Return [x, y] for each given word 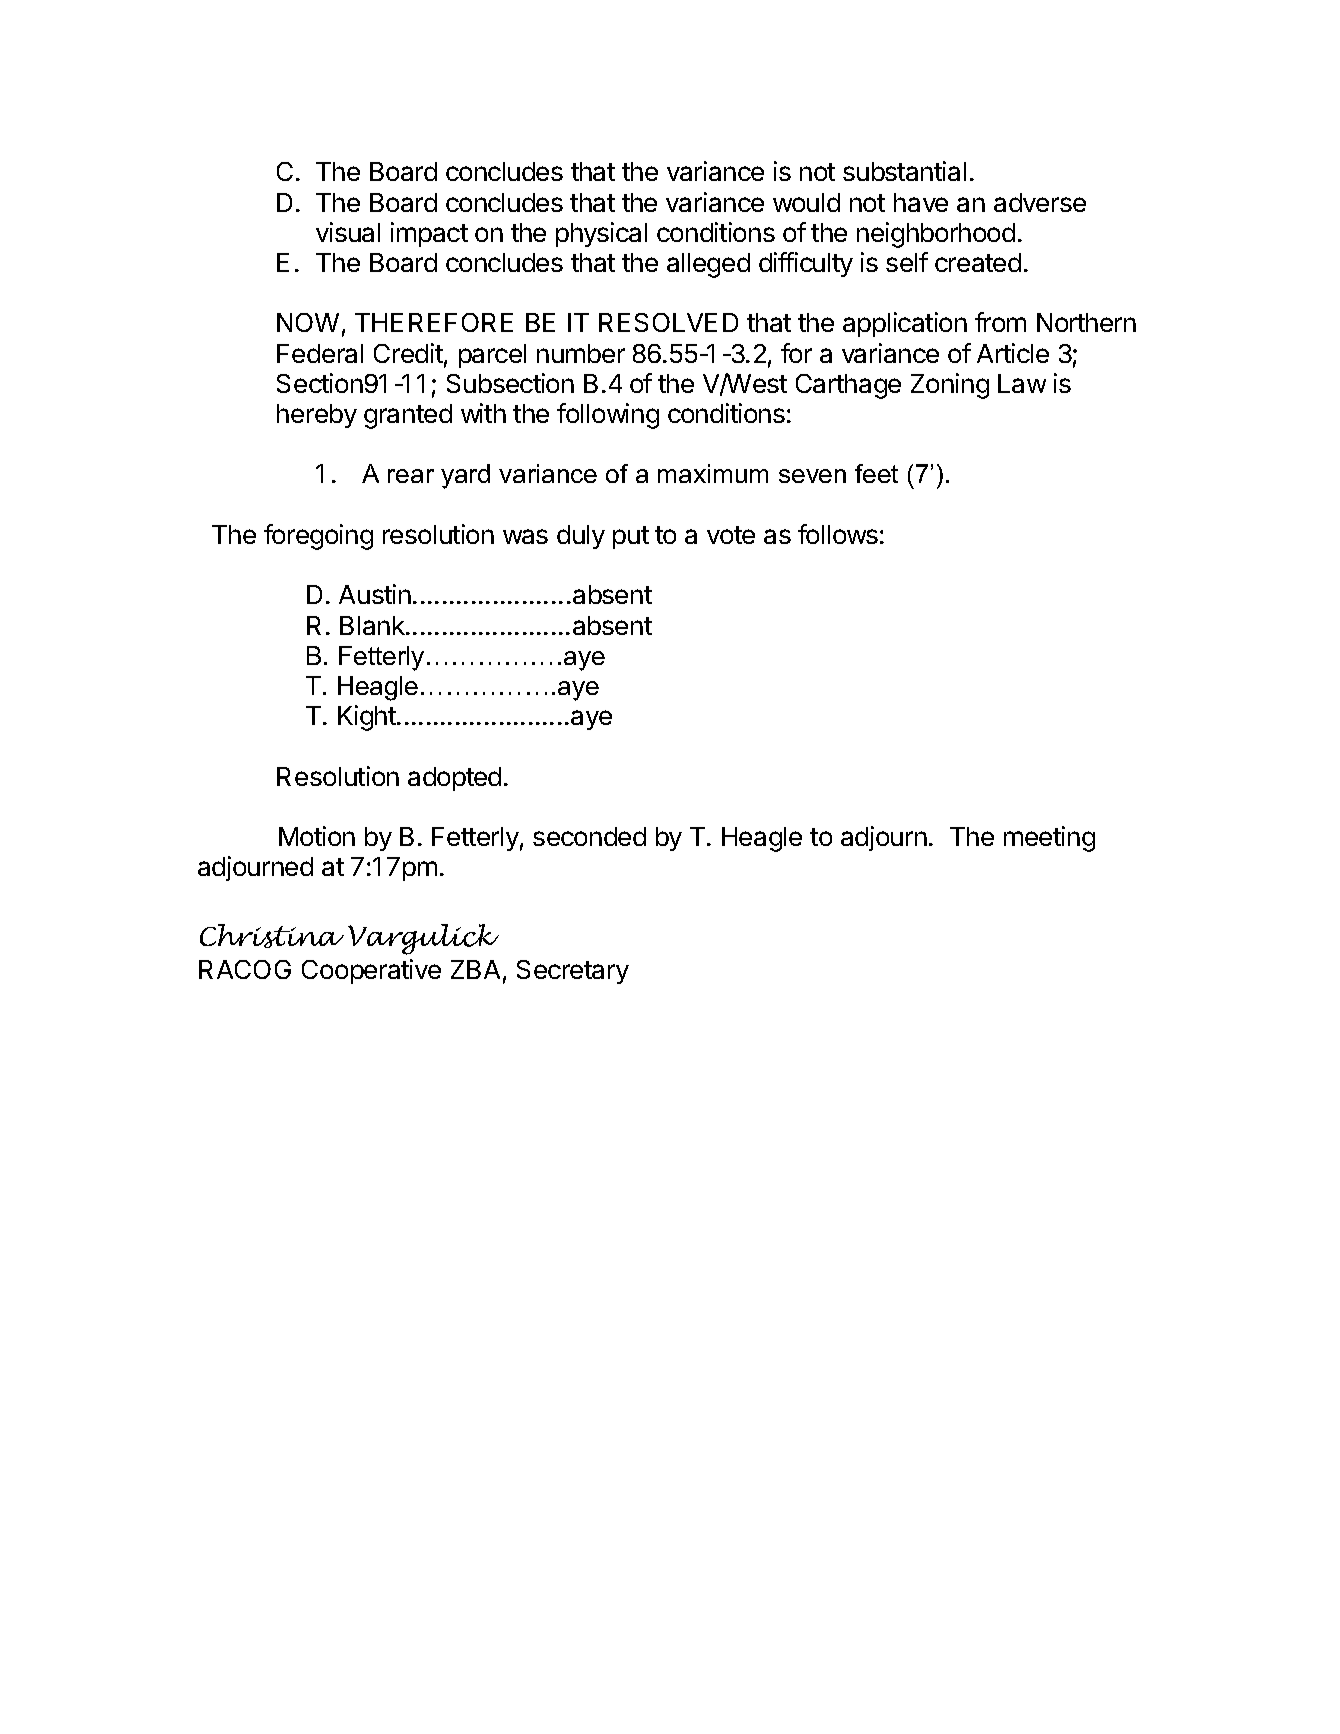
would [806, 202]
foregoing [318, 537]
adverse [1040, 202]
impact [429, 234]
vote [731, 535]
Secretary [573, 972]
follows [838, 534]
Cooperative [371, 971]
